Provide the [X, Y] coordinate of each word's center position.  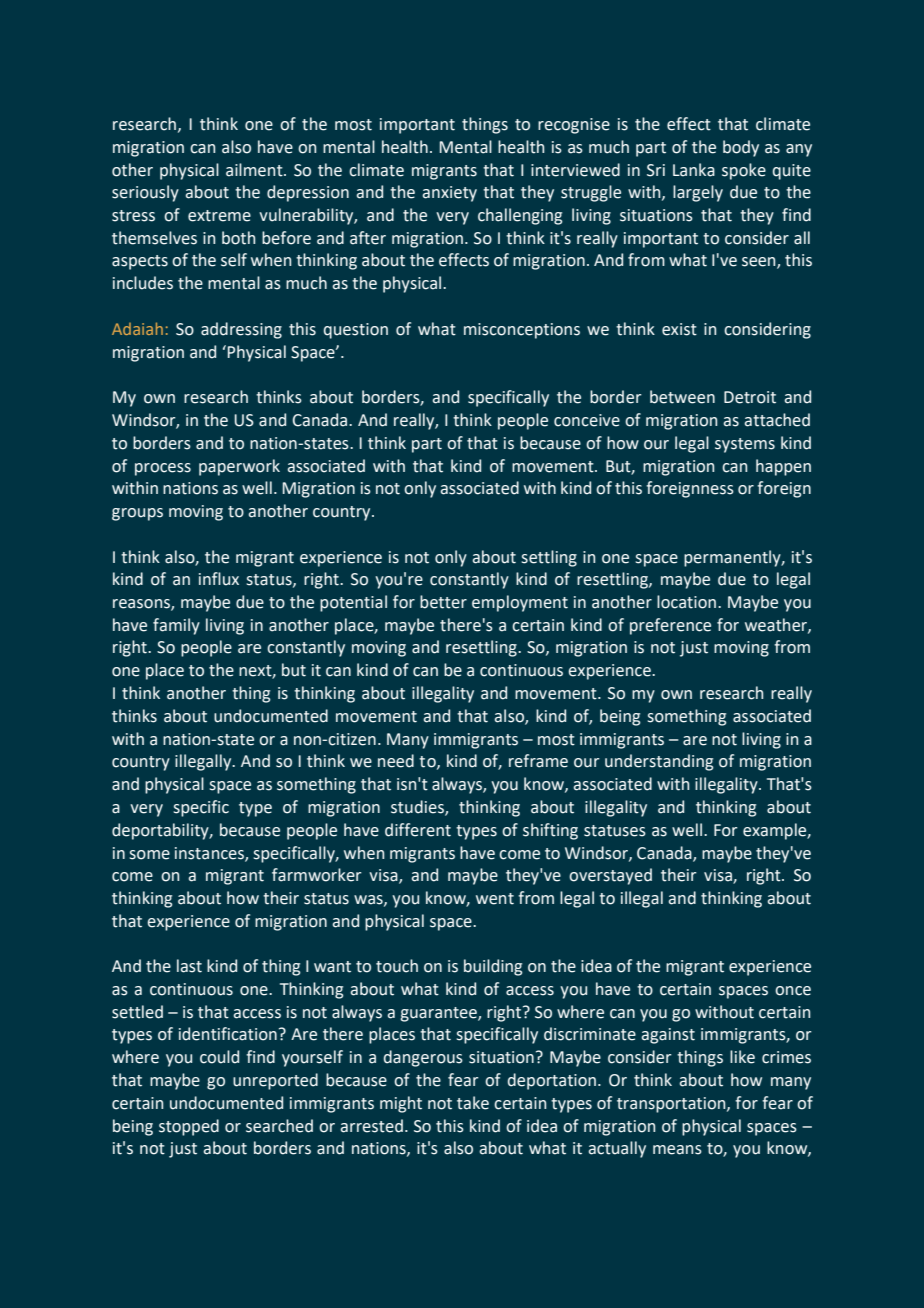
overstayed [610, 876]
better [443, 602]
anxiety [449, 194]
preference [670, 626]
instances [210, 854]
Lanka [694, 170]
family [176, 626]
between [682, 397]
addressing [241, 330]
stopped [189, 1127]
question [356, 331]
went [495, 899]
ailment [255, 170]
